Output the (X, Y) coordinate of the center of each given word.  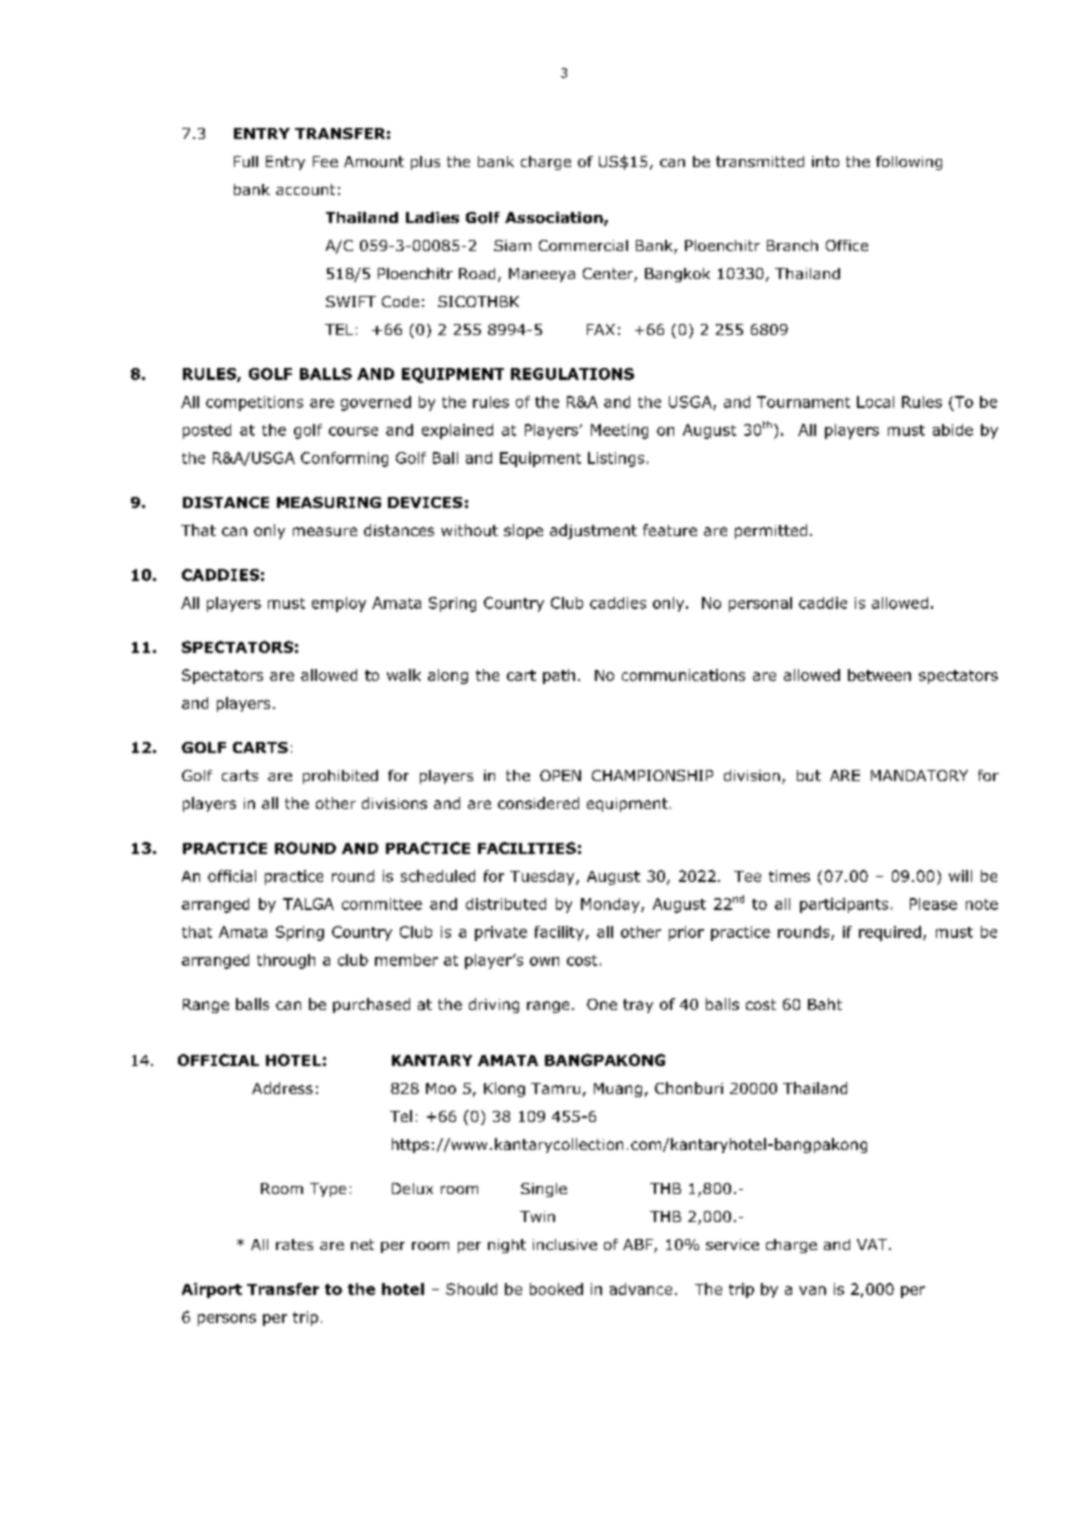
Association (555, 219)
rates (294, 1244)
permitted (771, 531)
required (890, 933)
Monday (611, 905)
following (909, 163)
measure (325, 531)
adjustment (593, 531)
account (305, 189)
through (286, 961)
